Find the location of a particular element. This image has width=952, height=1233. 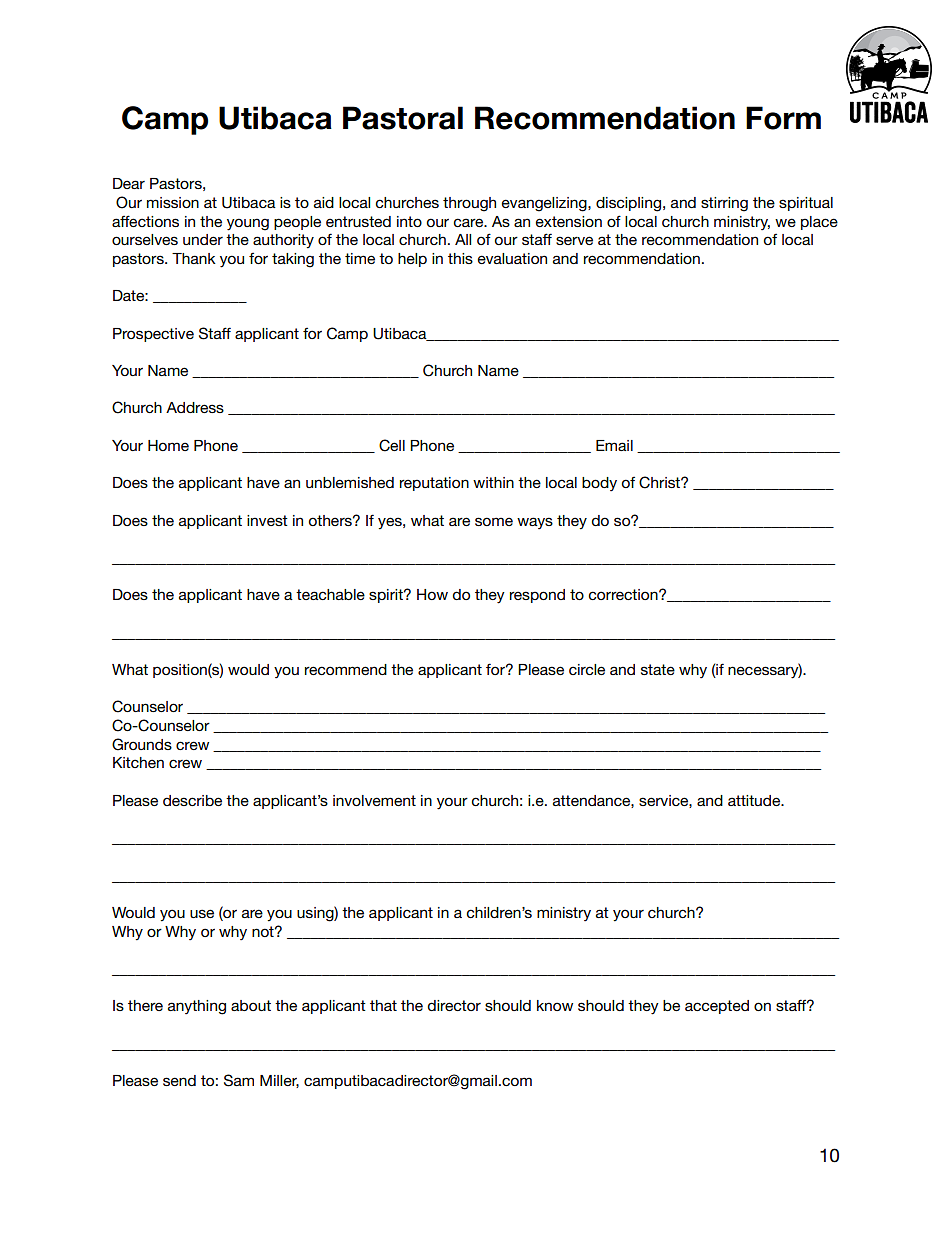

know is located at coordinates (555, 1005).
